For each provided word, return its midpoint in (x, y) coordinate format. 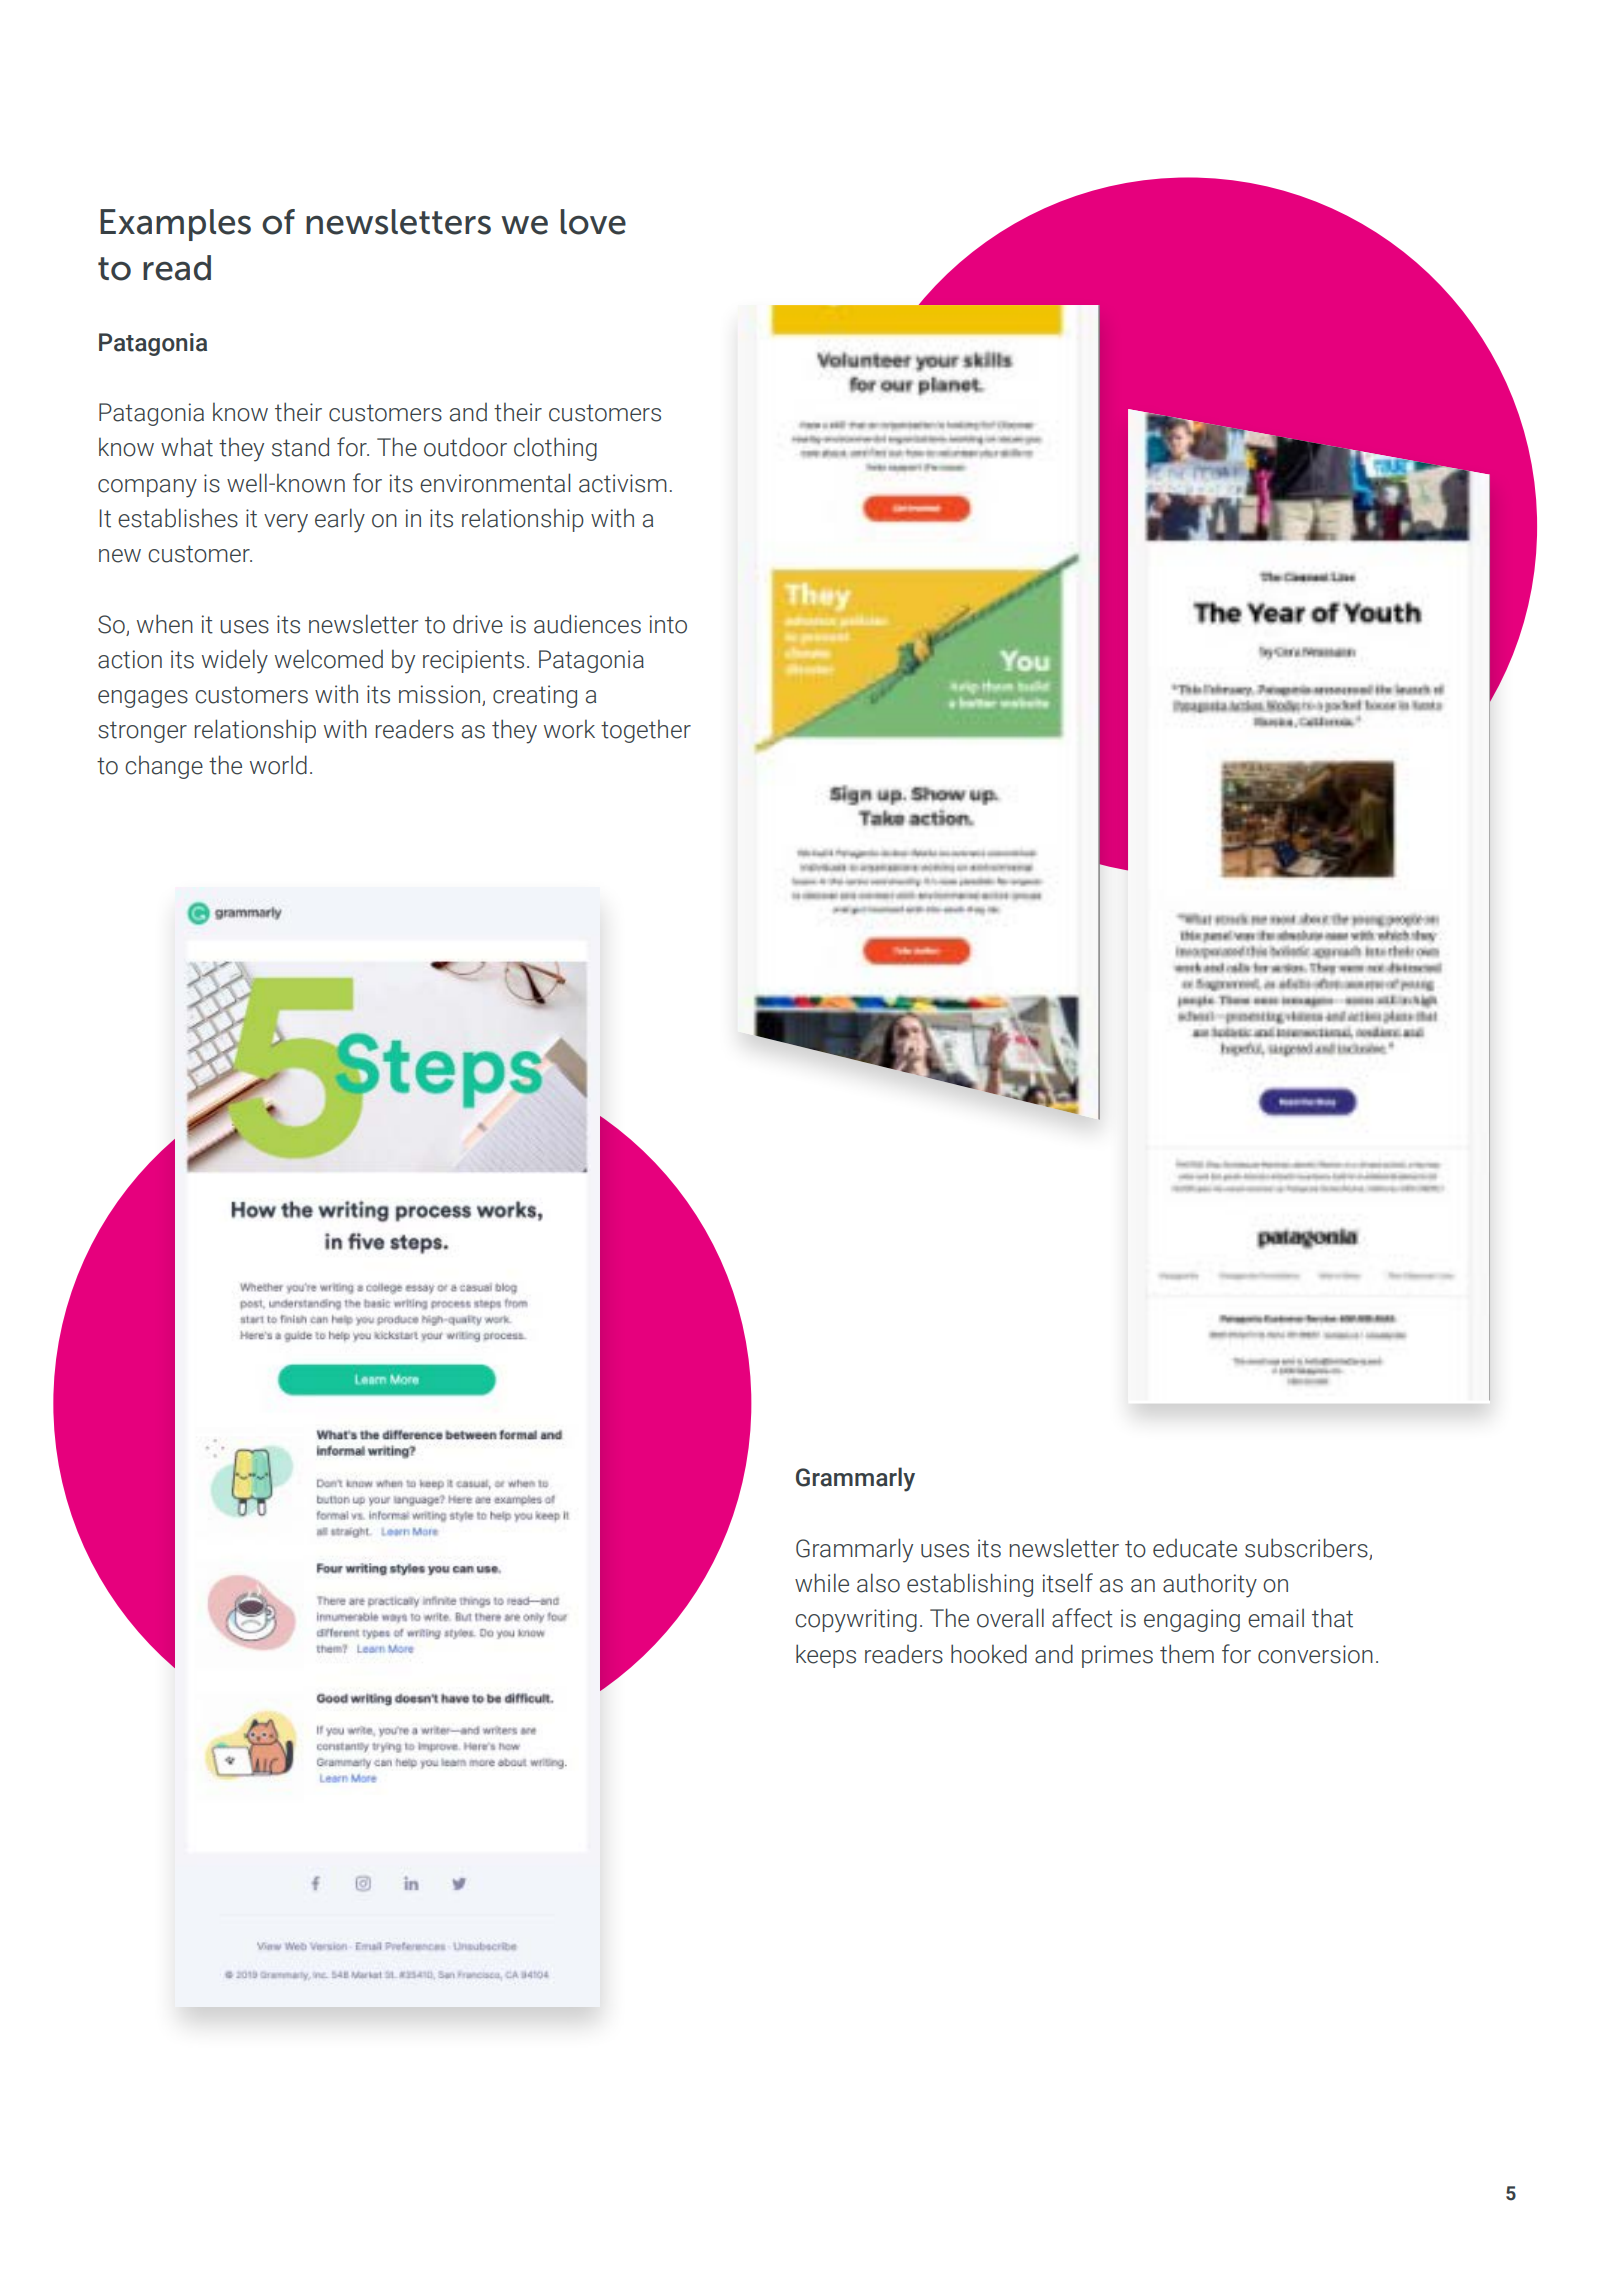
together (646, 731)
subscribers (1307, 1549)
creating (535, 696)
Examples (175, 225)
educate (1195, 1548)
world (278, 765)
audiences (587, 624)
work (569, 729)
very (286, 523)
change (164, 767)
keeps (826, 1656)
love (593, 222)
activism (623, 483)
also (878, 1583)
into (668, 624)
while (822, 1583)
